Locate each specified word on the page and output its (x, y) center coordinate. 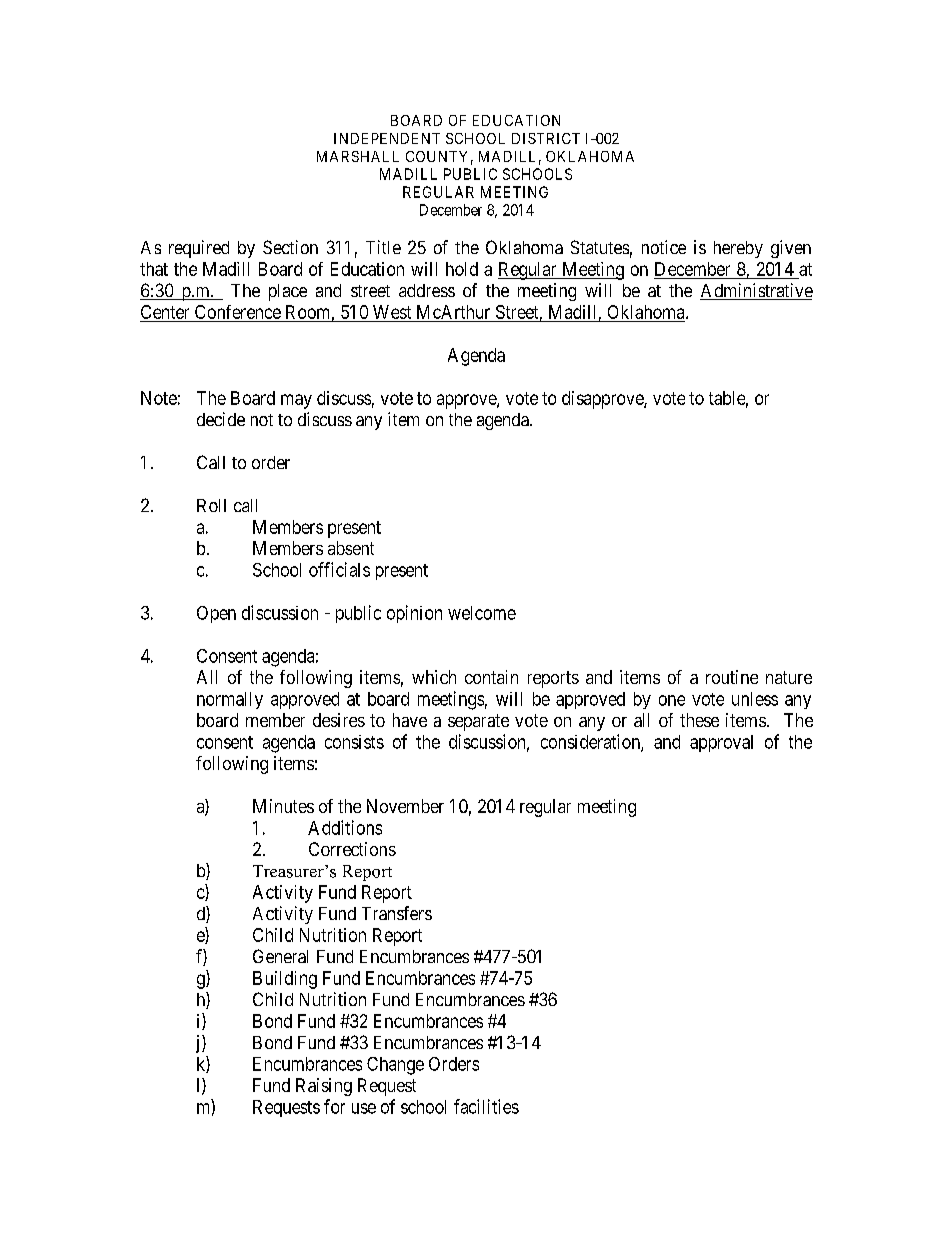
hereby (738, 249)
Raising (324, 1087)
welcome (482, 613)
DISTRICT (546, 138)
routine (732, 677)
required (199, 249)
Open (216, 614)
